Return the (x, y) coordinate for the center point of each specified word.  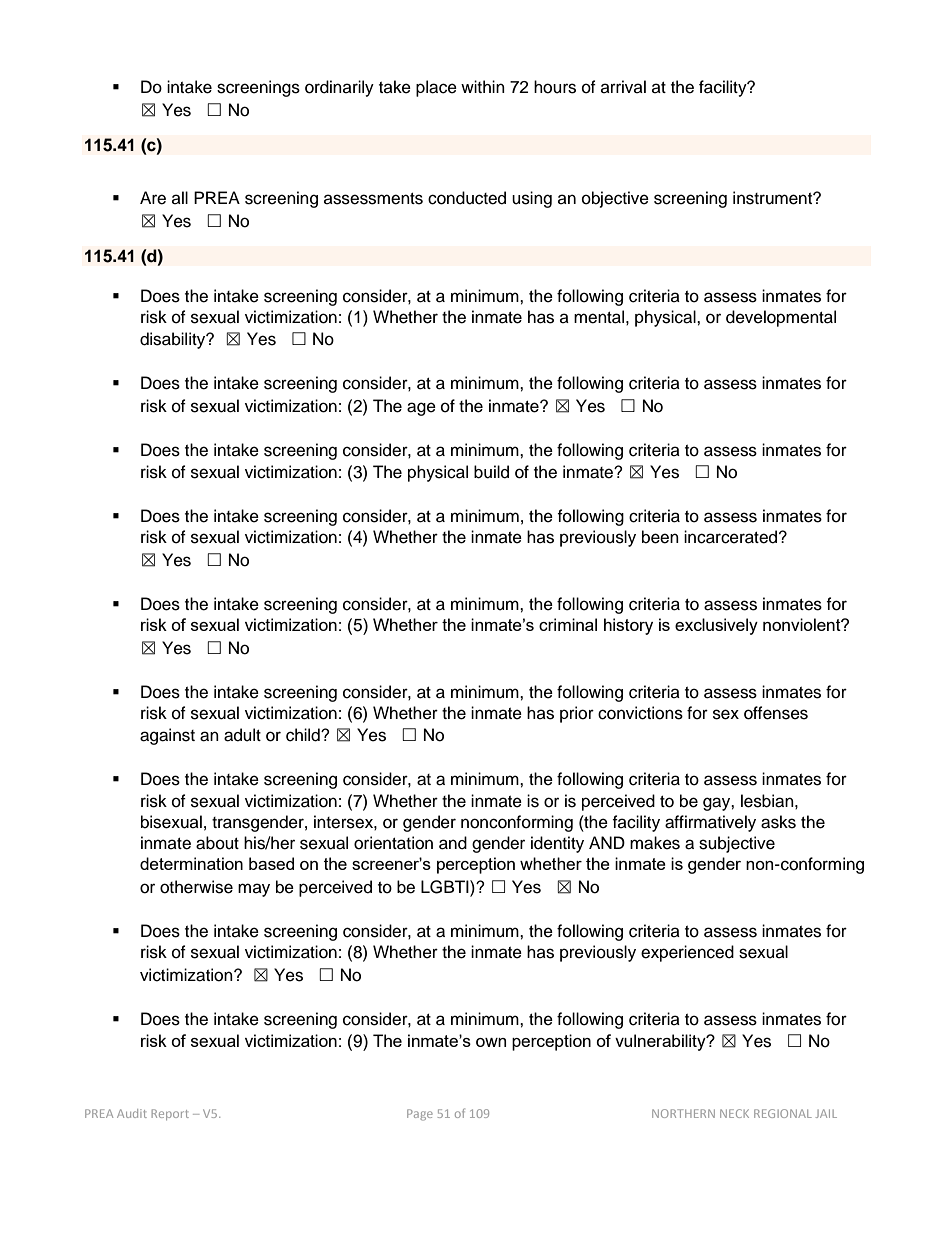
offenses (776, 713)
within (483, 86)
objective (615, 199)
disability (174, 340)
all (180, 197)
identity (557, 844)
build (491, 472)
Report (170, 1114)
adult (242, 735)
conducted (467, 198)
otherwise (196, 887)
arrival (623, 86)
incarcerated (732, 537)
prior (577, 714)
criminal (568, 624)
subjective (737, 844)
